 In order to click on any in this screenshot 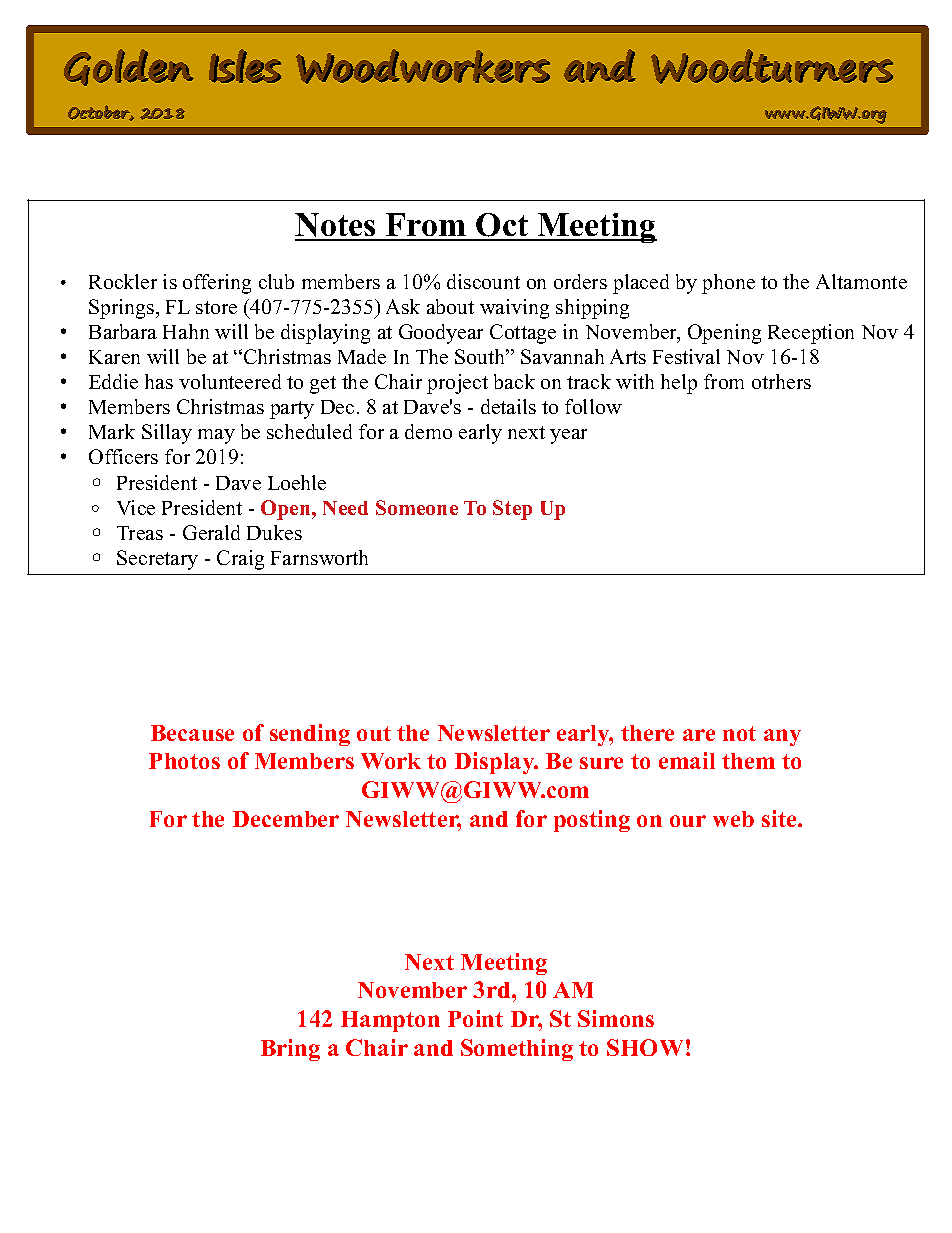, I will do `click(782, 737)`.
